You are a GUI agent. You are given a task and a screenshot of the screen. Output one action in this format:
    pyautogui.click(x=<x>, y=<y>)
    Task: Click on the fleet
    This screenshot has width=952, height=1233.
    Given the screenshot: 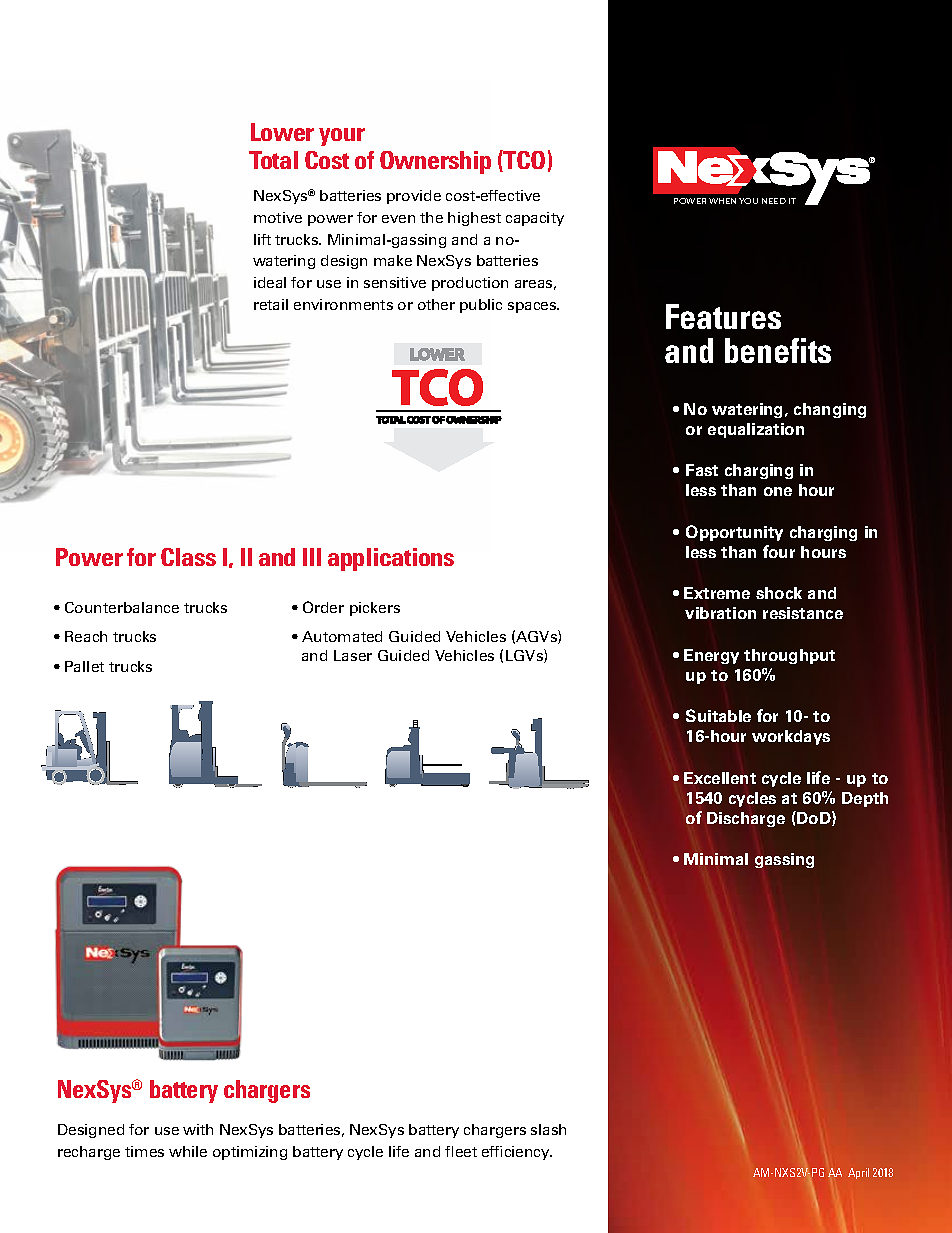 What is the action you would take?
    pyautogui.click(x=461, y=1151)
